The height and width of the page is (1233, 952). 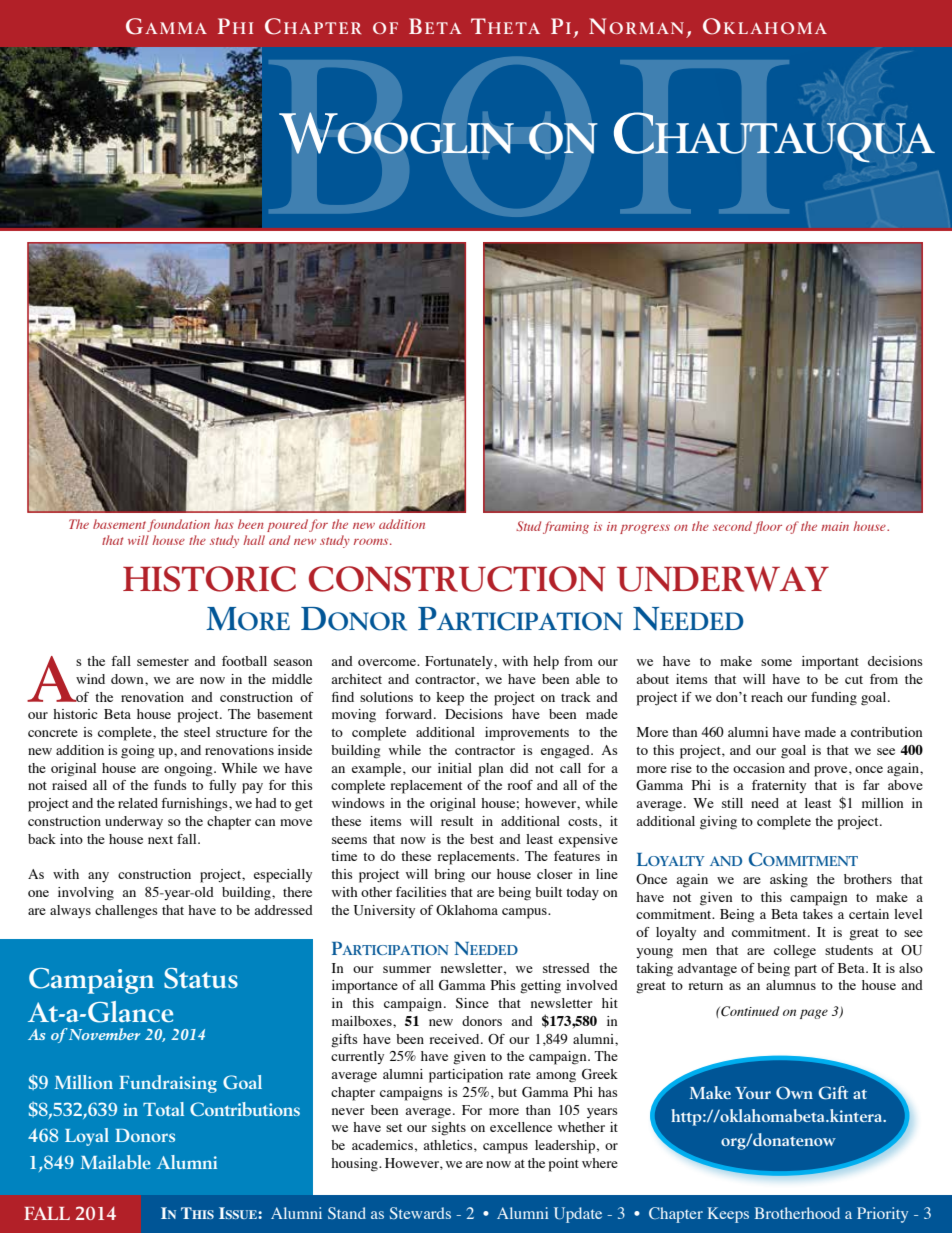 What do you see at coordinates (732, 803) in the page?
I see `still` at bounding box center [732, 803].
